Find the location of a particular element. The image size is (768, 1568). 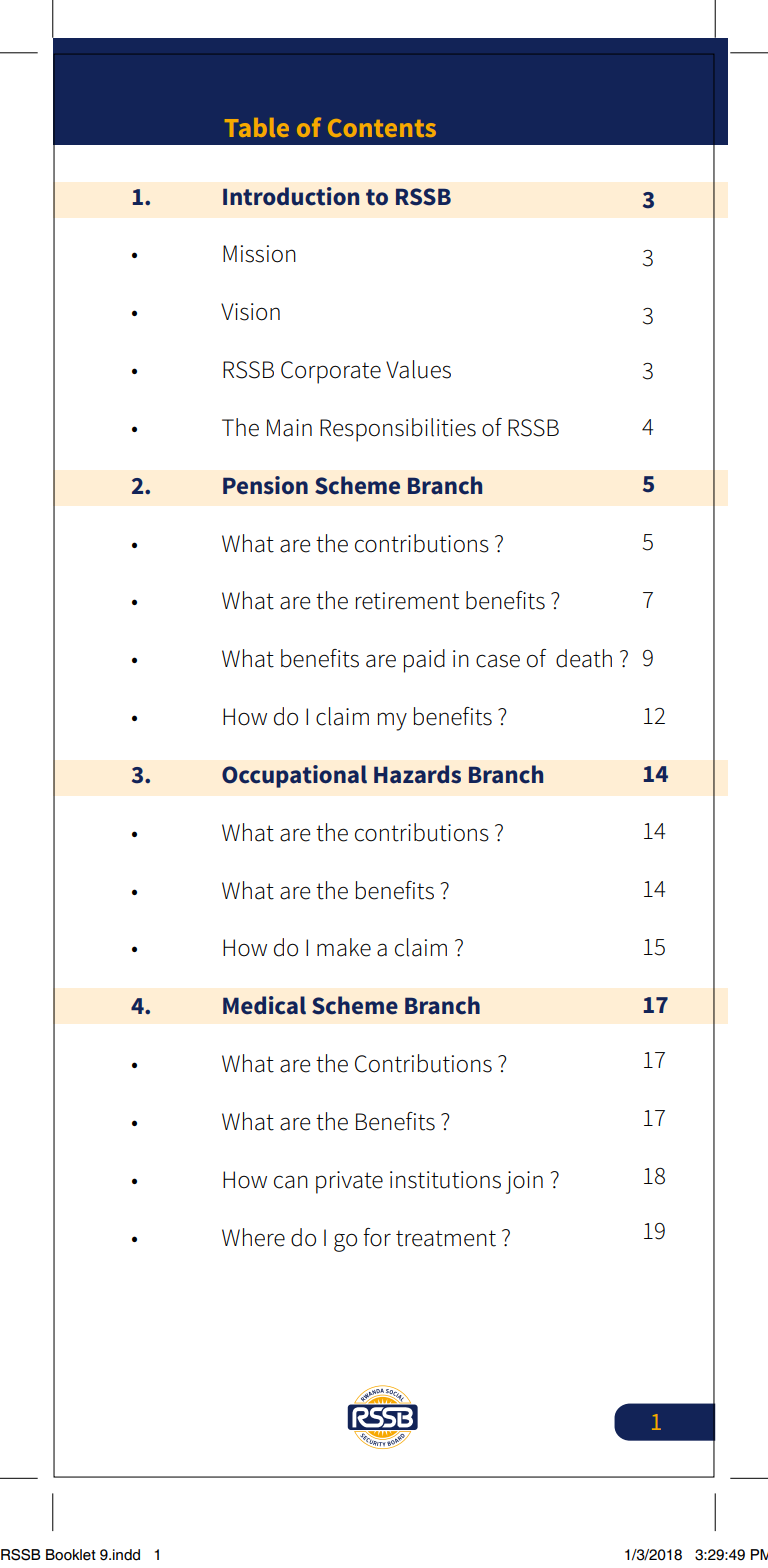

Medical is located at coordinates (264, 1005).
